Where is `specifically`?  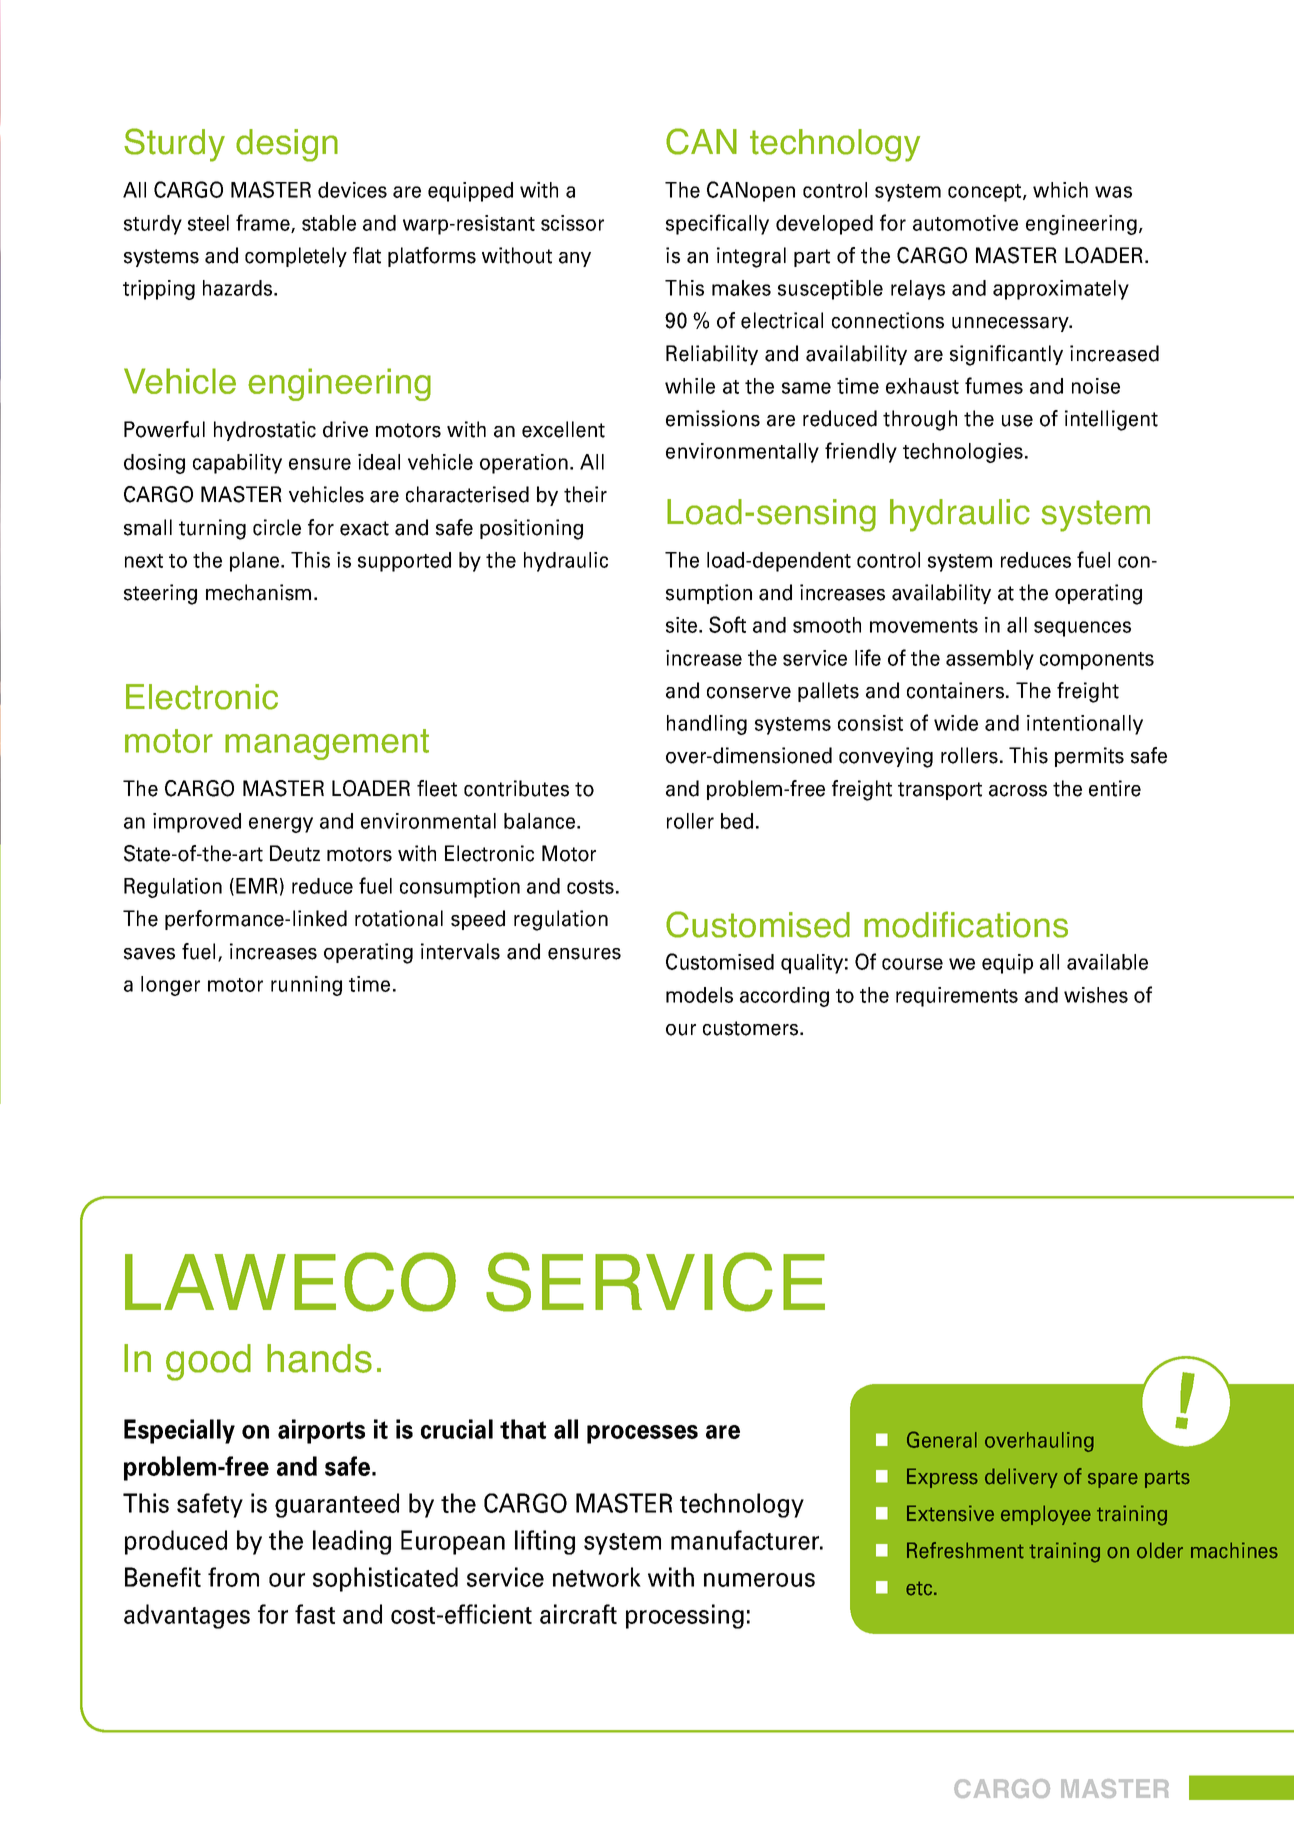
specifically is located at coordinates (717, 224).
